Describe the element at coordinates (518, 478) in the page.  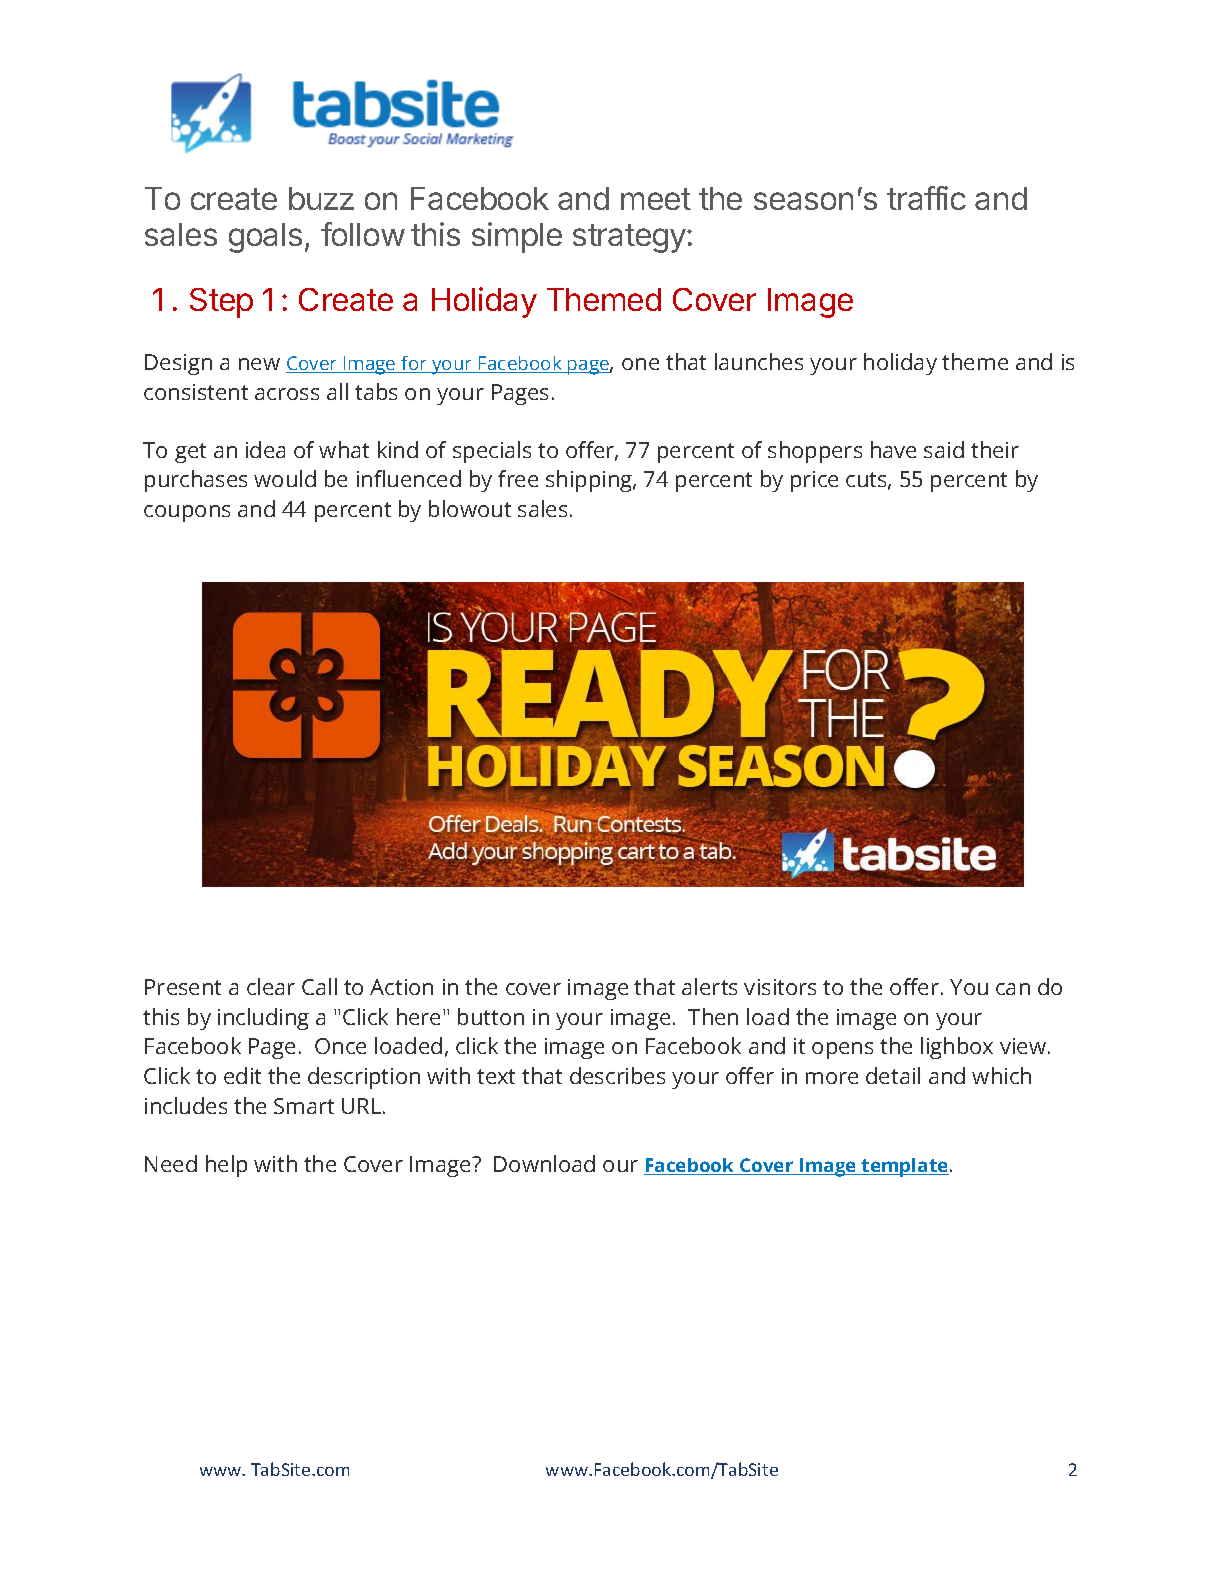
I see `free` at that location.
